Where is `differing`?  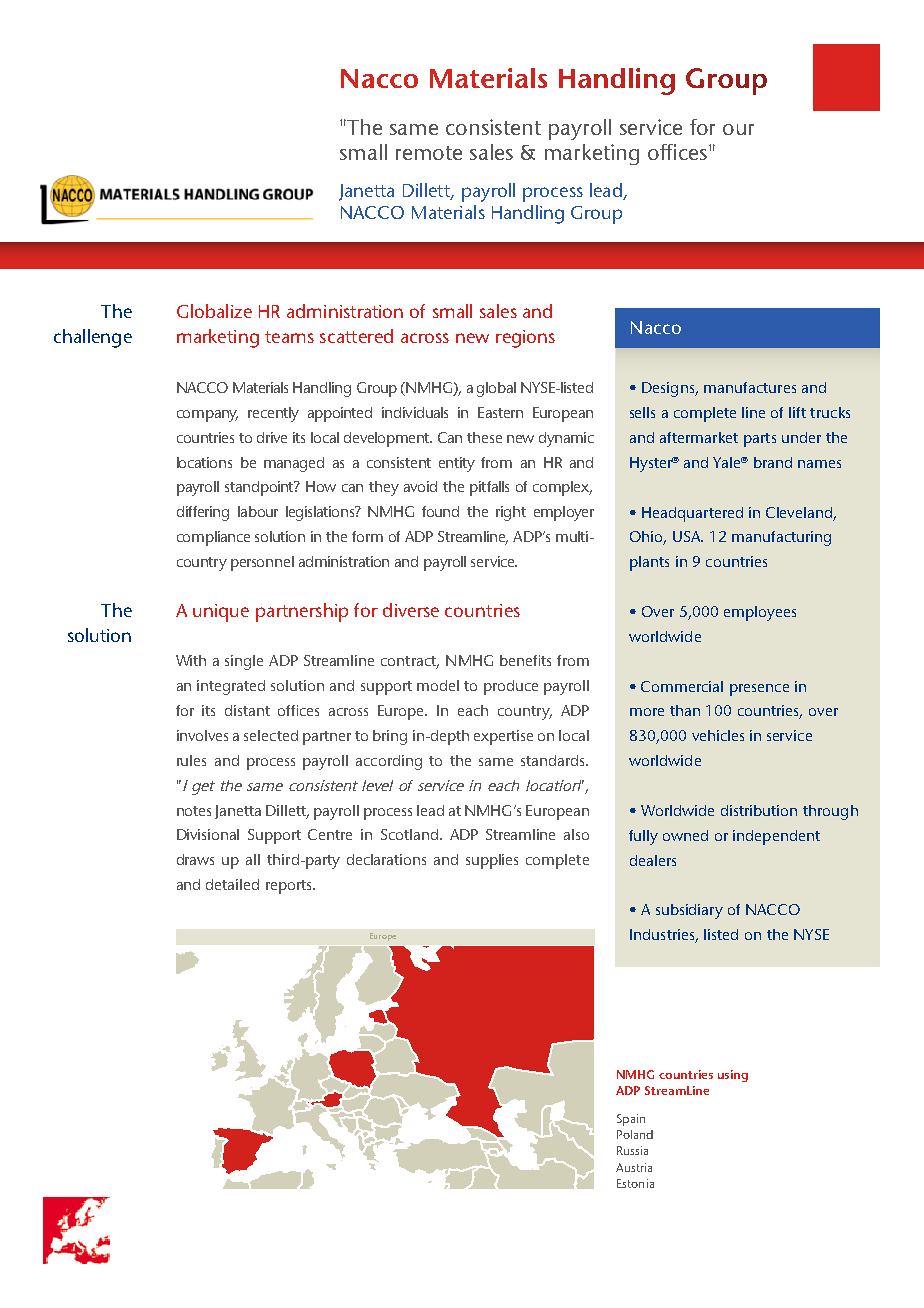
differing is located at coordinates (203, 513).
